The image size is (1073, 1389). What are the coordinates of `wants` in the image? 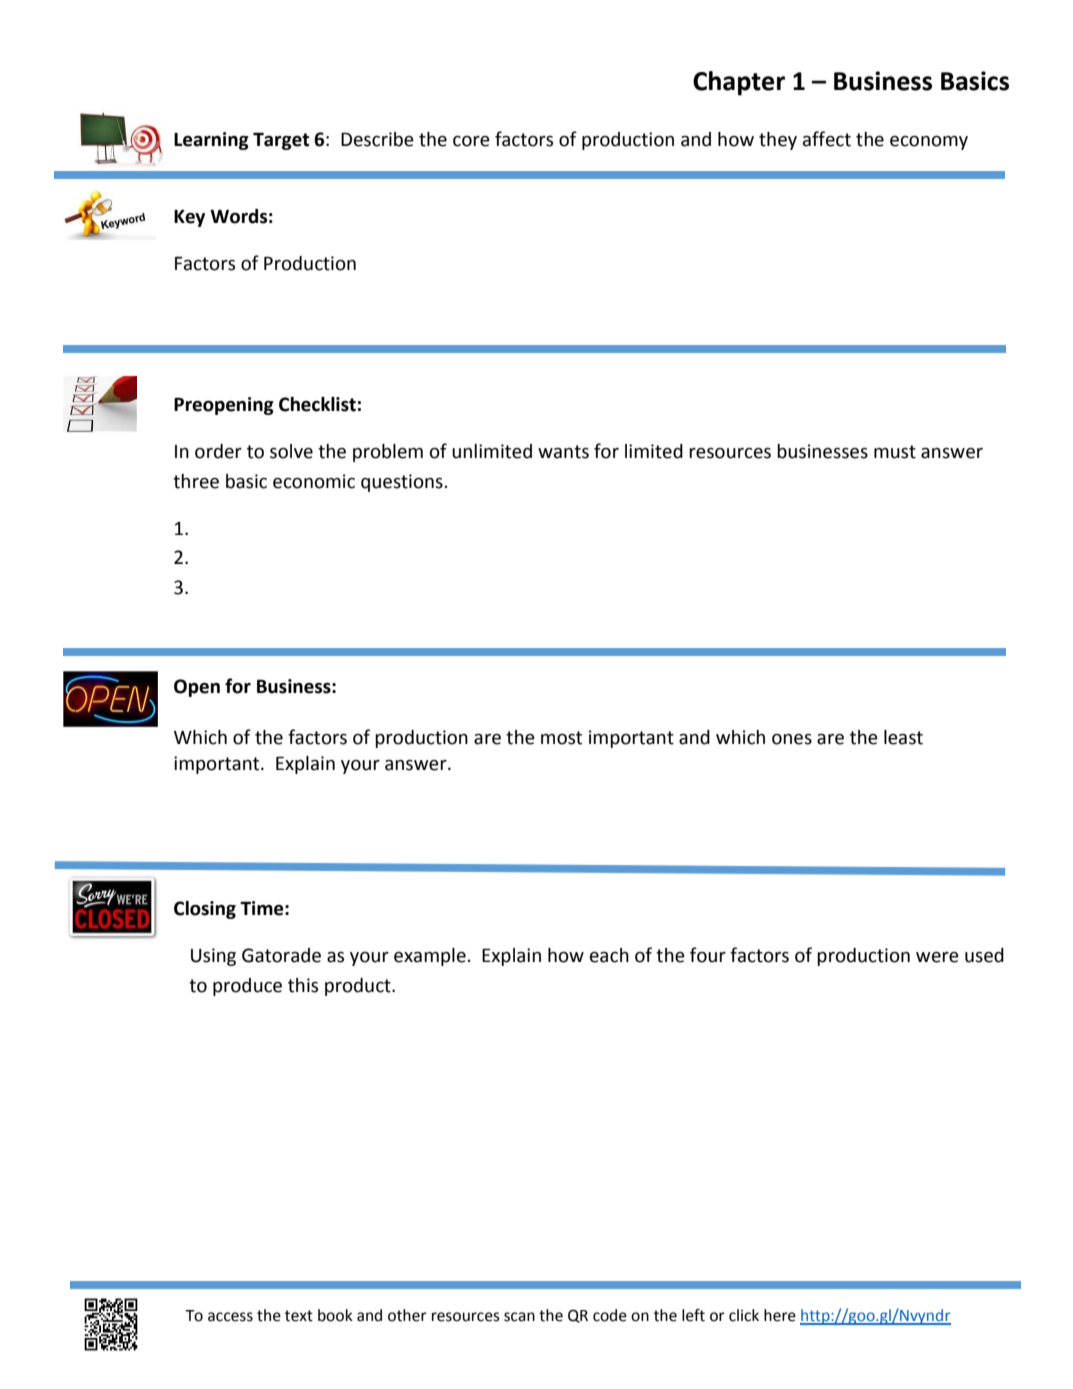 It's located at (563, 452).
